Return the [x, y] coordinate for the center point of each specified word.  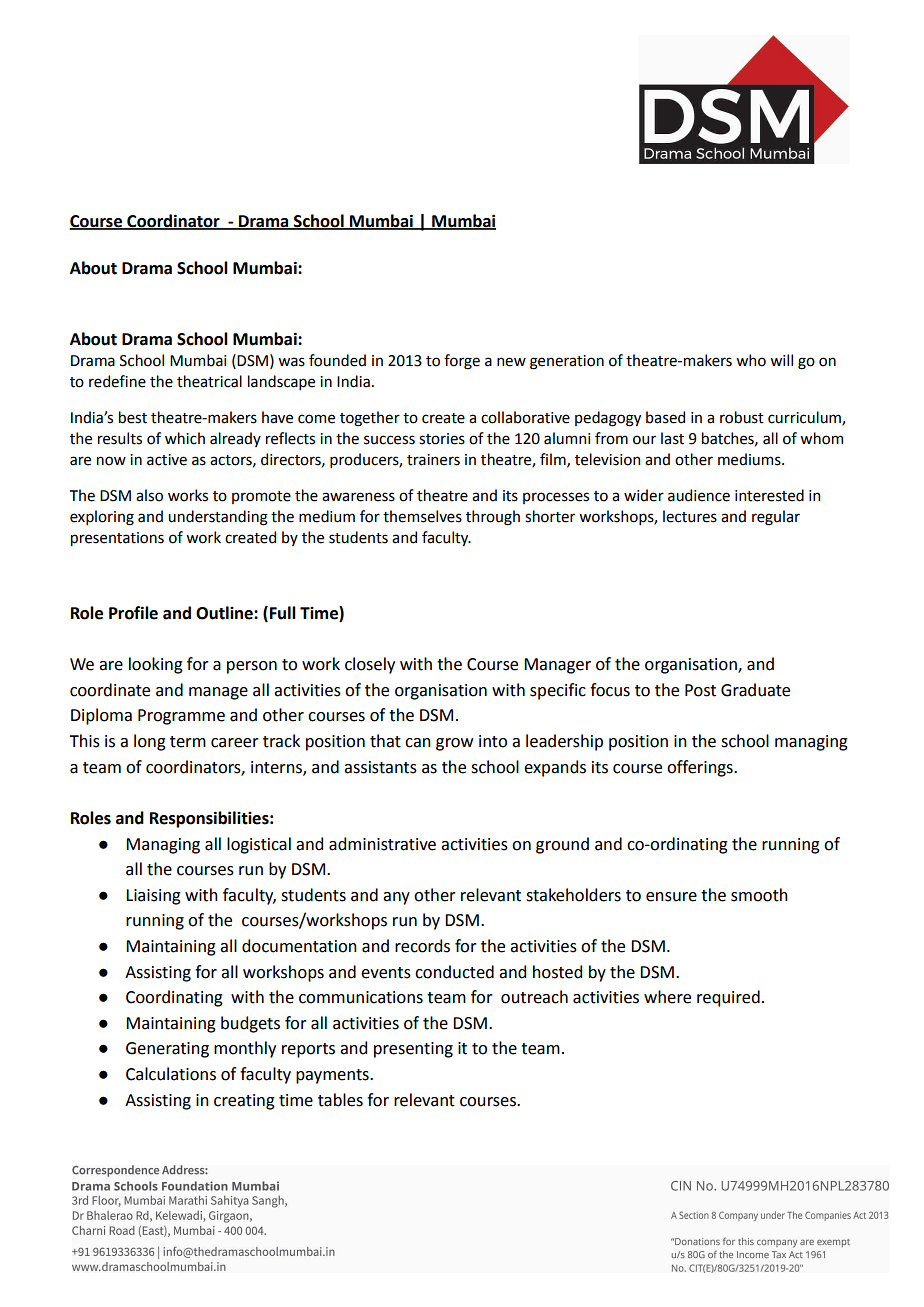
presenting [413, 1050]
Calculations [171, 1074]
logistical [259, 845]
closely [370, 665]
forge [462, 362]
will [781, 360]
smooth [759, 895]
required [728, 998]
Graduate [755, 690]
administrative [382, 844]
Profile [133, 613]
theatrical [209, 381]
